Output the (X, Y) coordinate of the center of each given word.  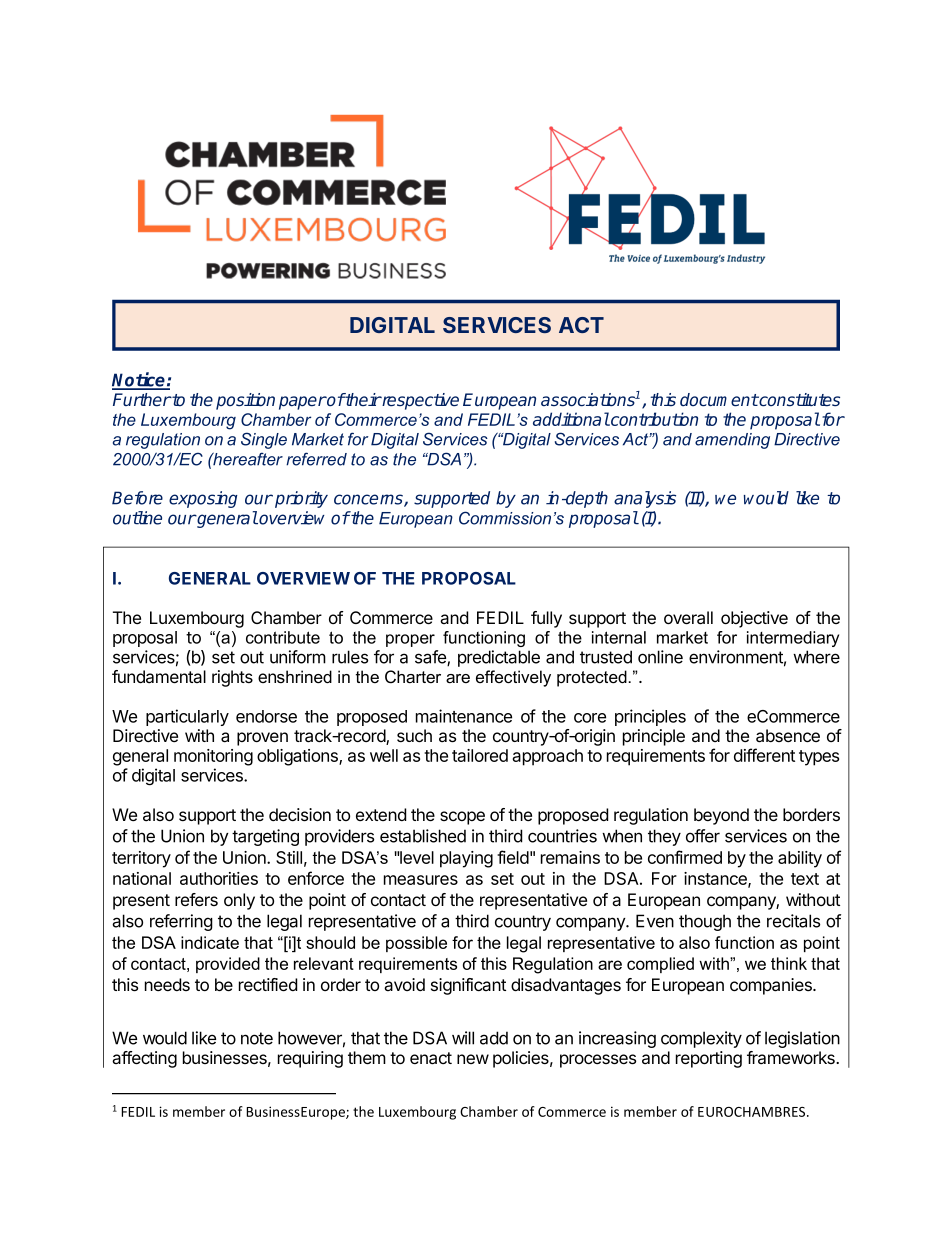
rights (232, 678)
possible (416, 944)
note (257, 1038)
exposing (203, 499)
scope (462, 818)
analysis (645, 499)
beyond (721, 816)
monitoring (213, 757)
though (705, 922)
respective (419, 401)
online (660, 657)
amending (732, 441)
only (239, 901)
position (245, 401)
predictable (499, 658)
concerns (369, 500)
